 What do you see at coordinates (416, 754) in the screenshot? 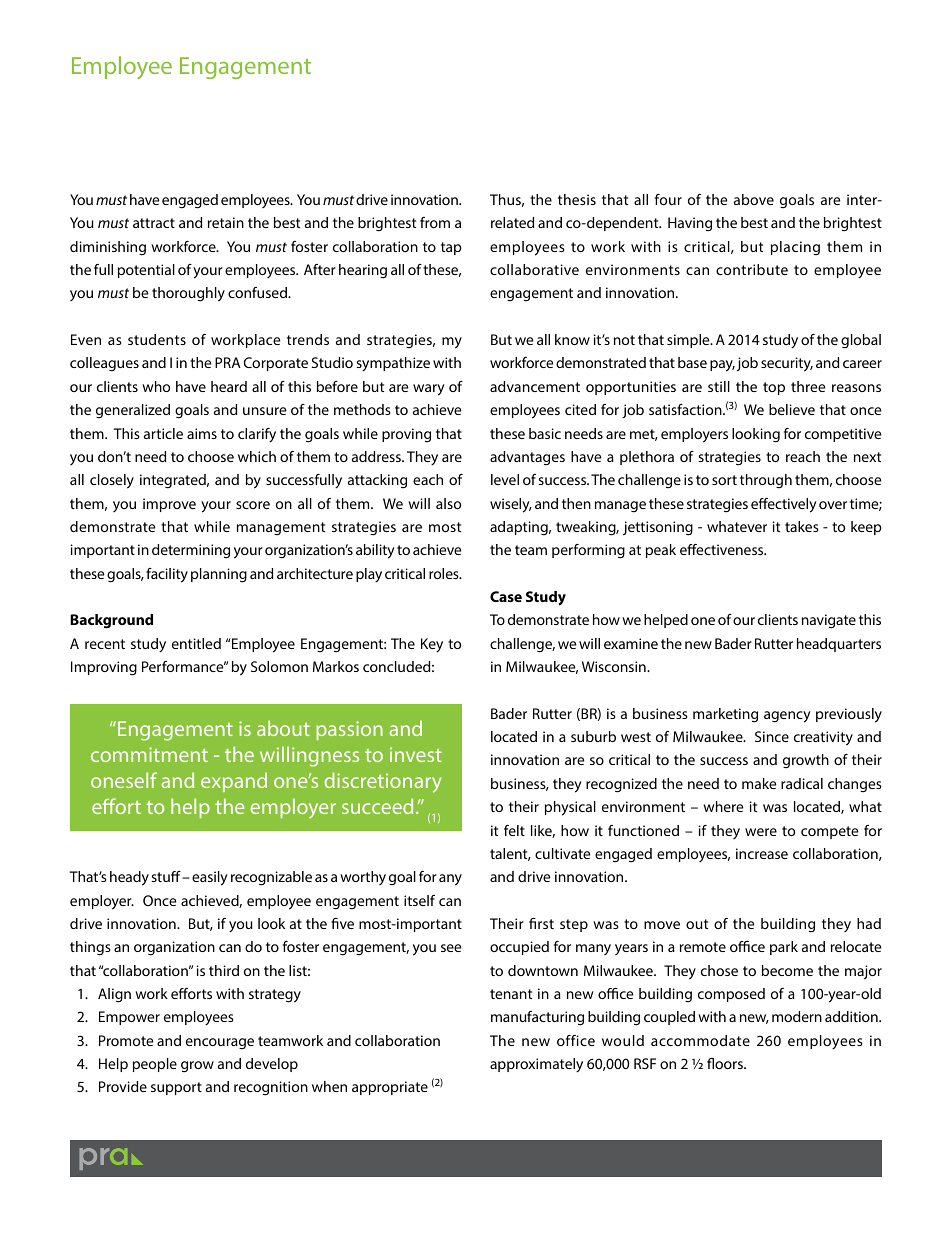
I see `invest` at bounding box center [416, 754].
